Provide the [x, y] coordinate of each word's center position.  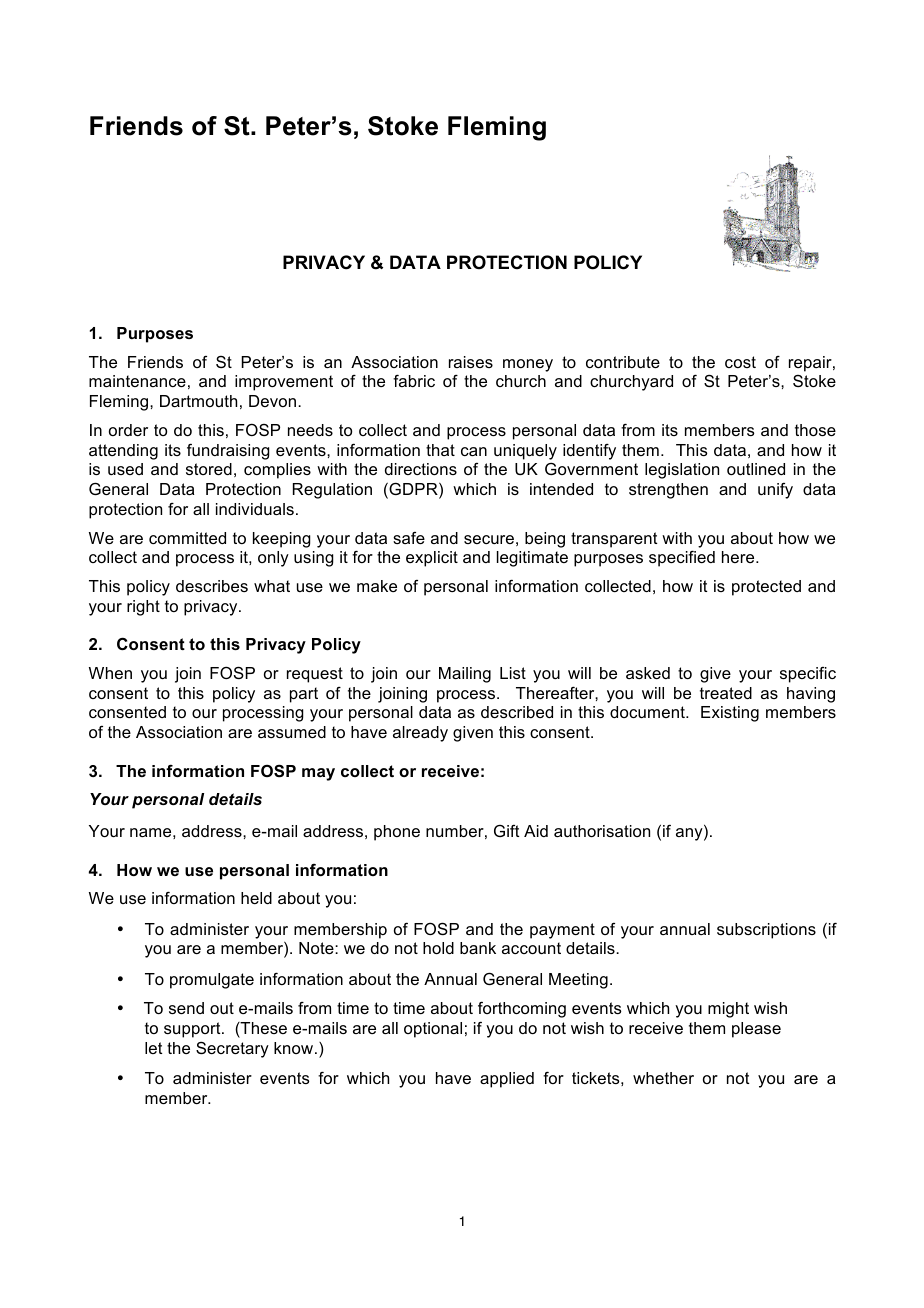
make [377, 586]
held [256, 898]
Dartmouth [198, 401]
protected [766, 588]
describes [212, 586]
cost [740, 362]
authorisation [602, 831]
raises [471, 362]
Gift [507, 831]
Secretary [232, 1050]
